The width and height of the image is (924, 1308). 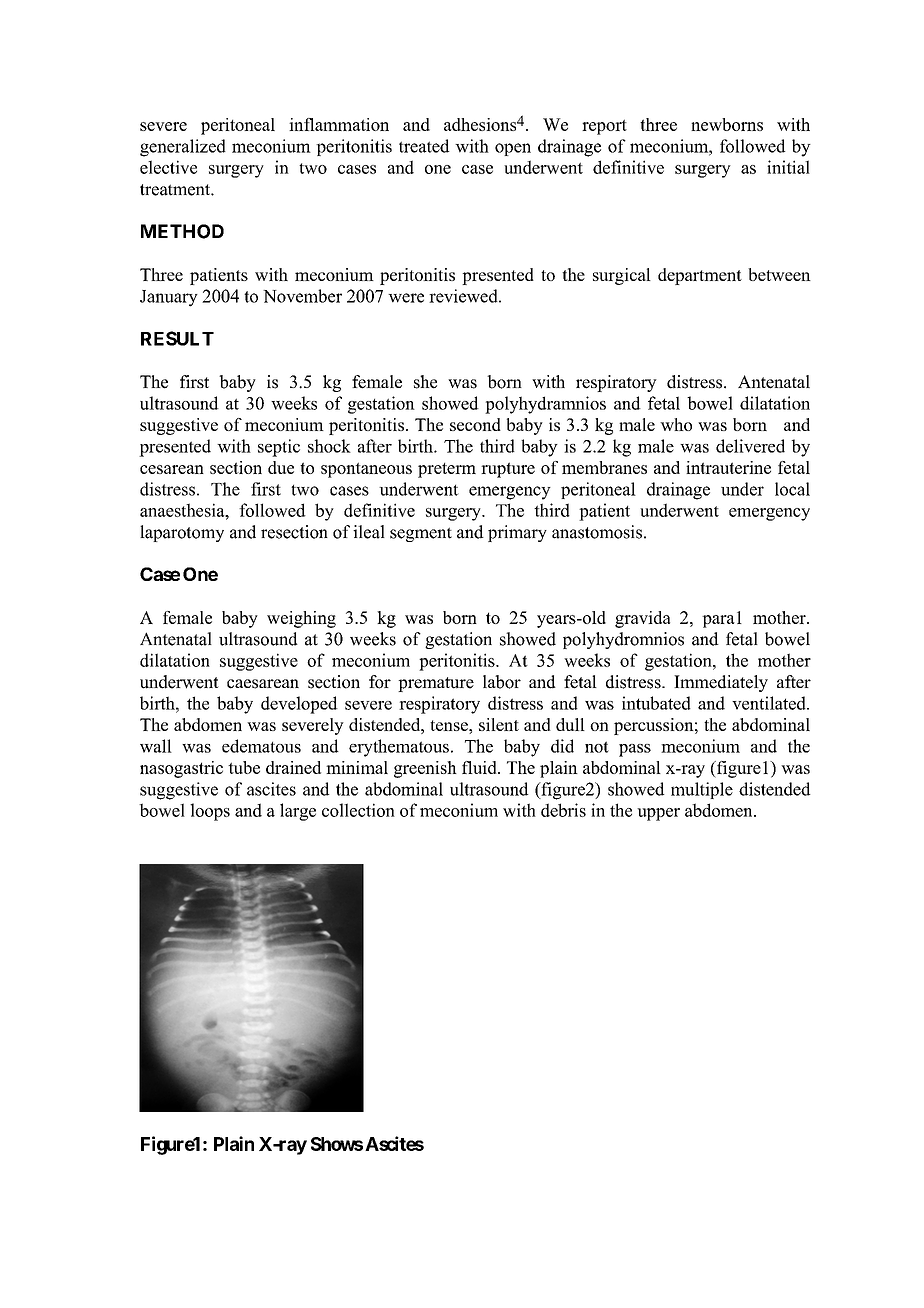 What do you see at coordinates (502, 682) in the image?
I see `labor` at bounding box center [502, 682].
